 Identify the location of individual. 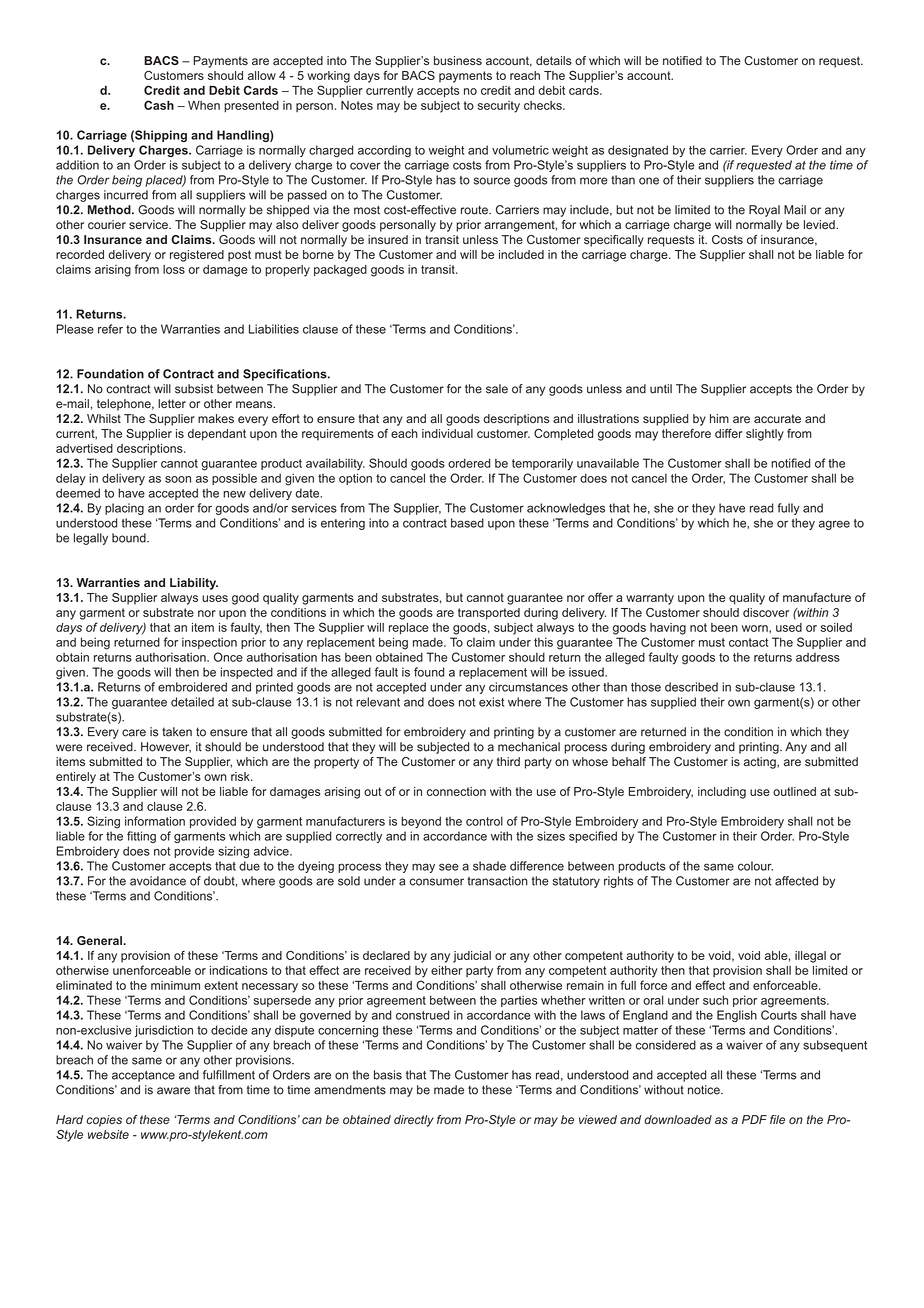
(447, 433).
